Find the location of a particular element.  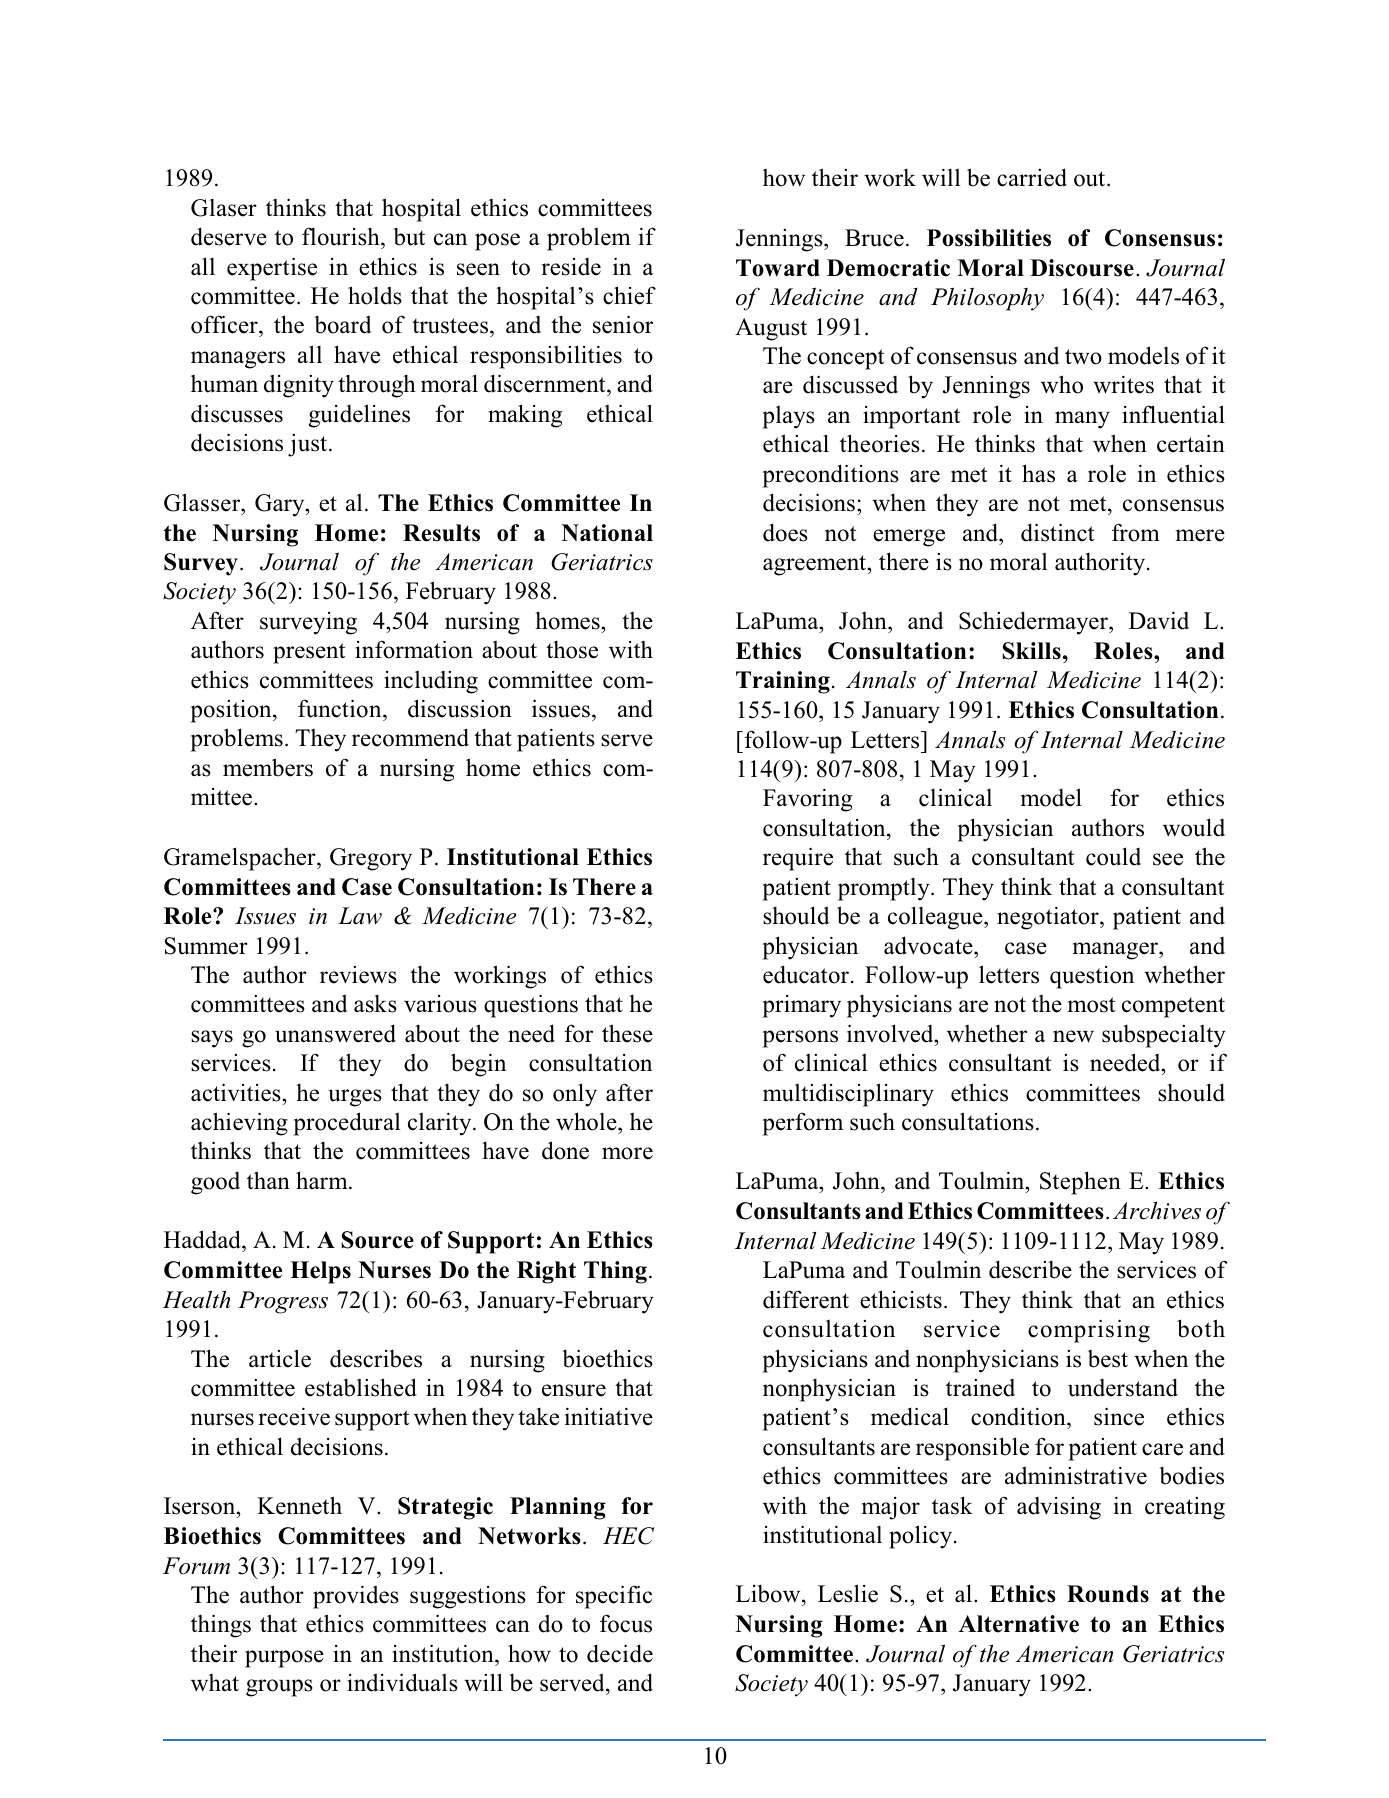

groups is located at coordinates (279, 1688).
